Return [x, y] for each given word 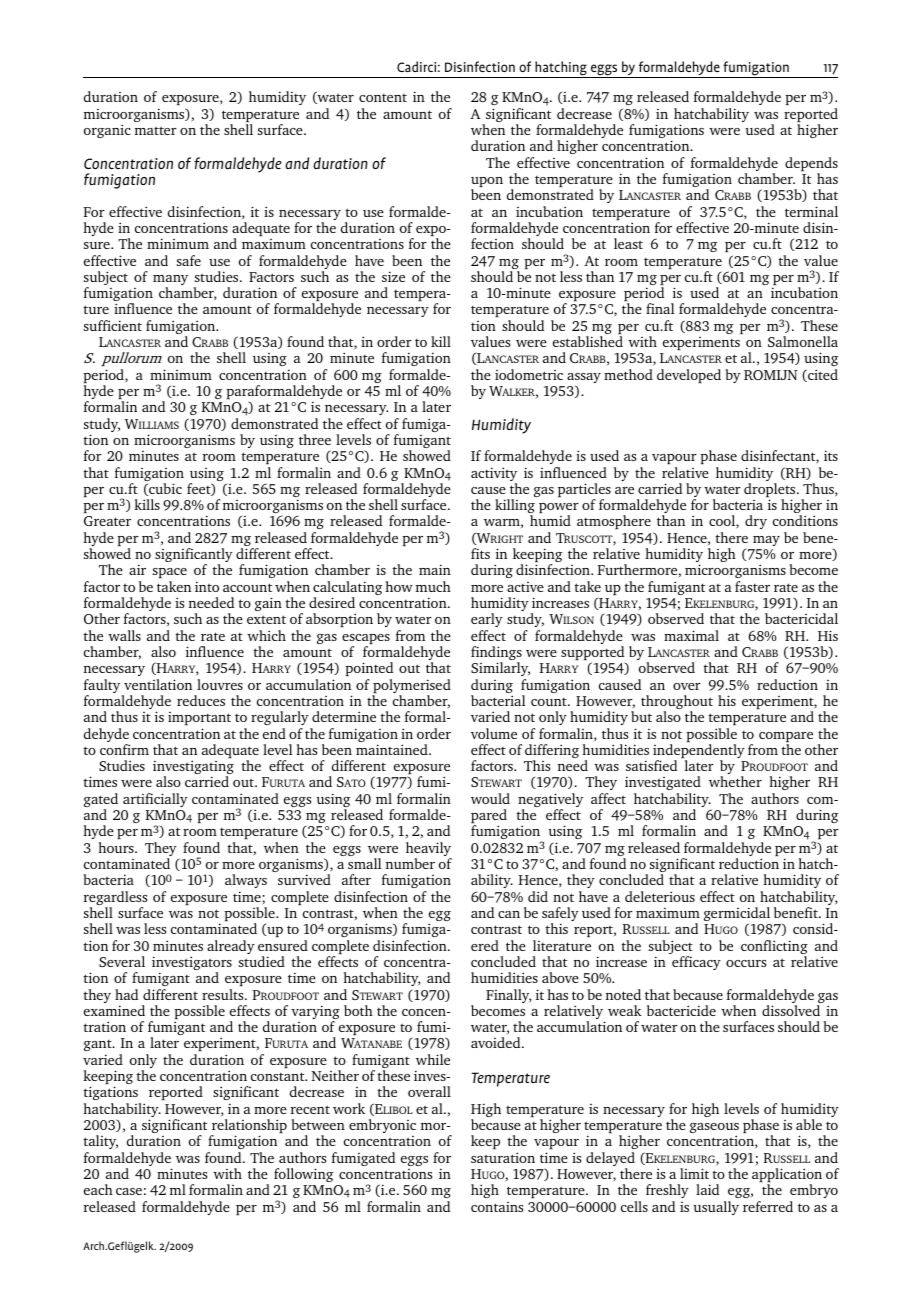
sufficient [113, 325]
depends [811, 165]
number [410, 863]
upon [487, 183]
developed [689, 376]
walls [124, 635]
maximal [691, 635]
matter [156, 130]
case [129, 1191]
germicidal [737, 915]
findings [496, 654]
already [231, 947]
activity [494, 475]
